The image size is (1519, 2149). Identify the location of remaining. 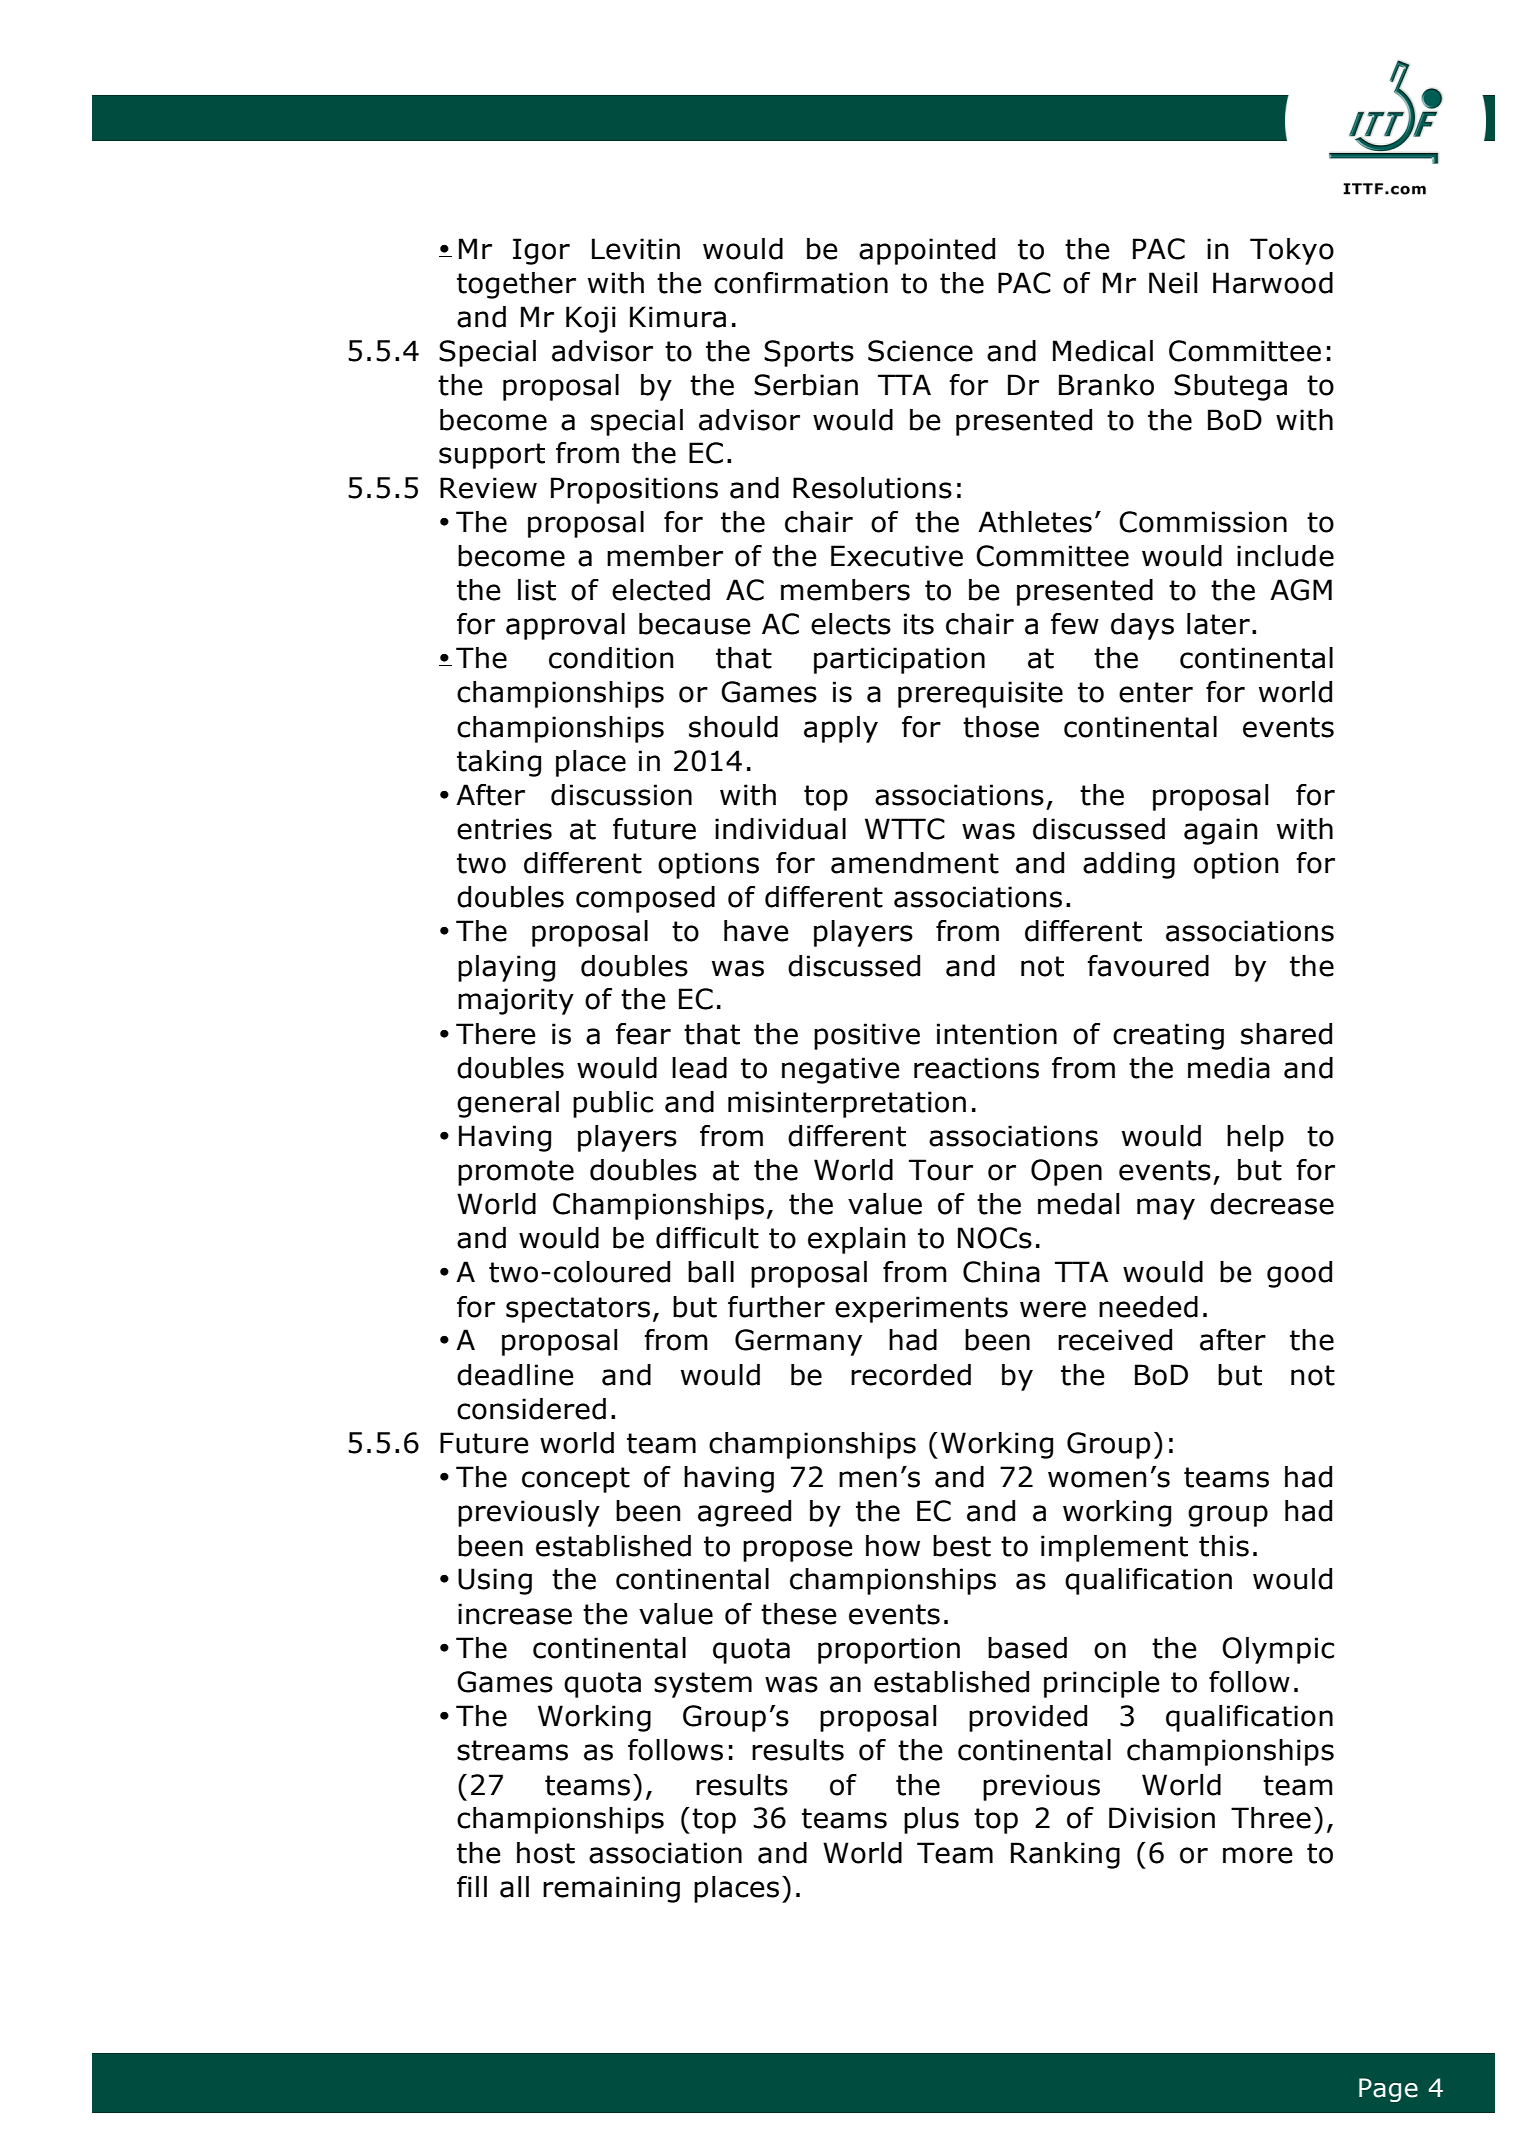
(611, 1889).
